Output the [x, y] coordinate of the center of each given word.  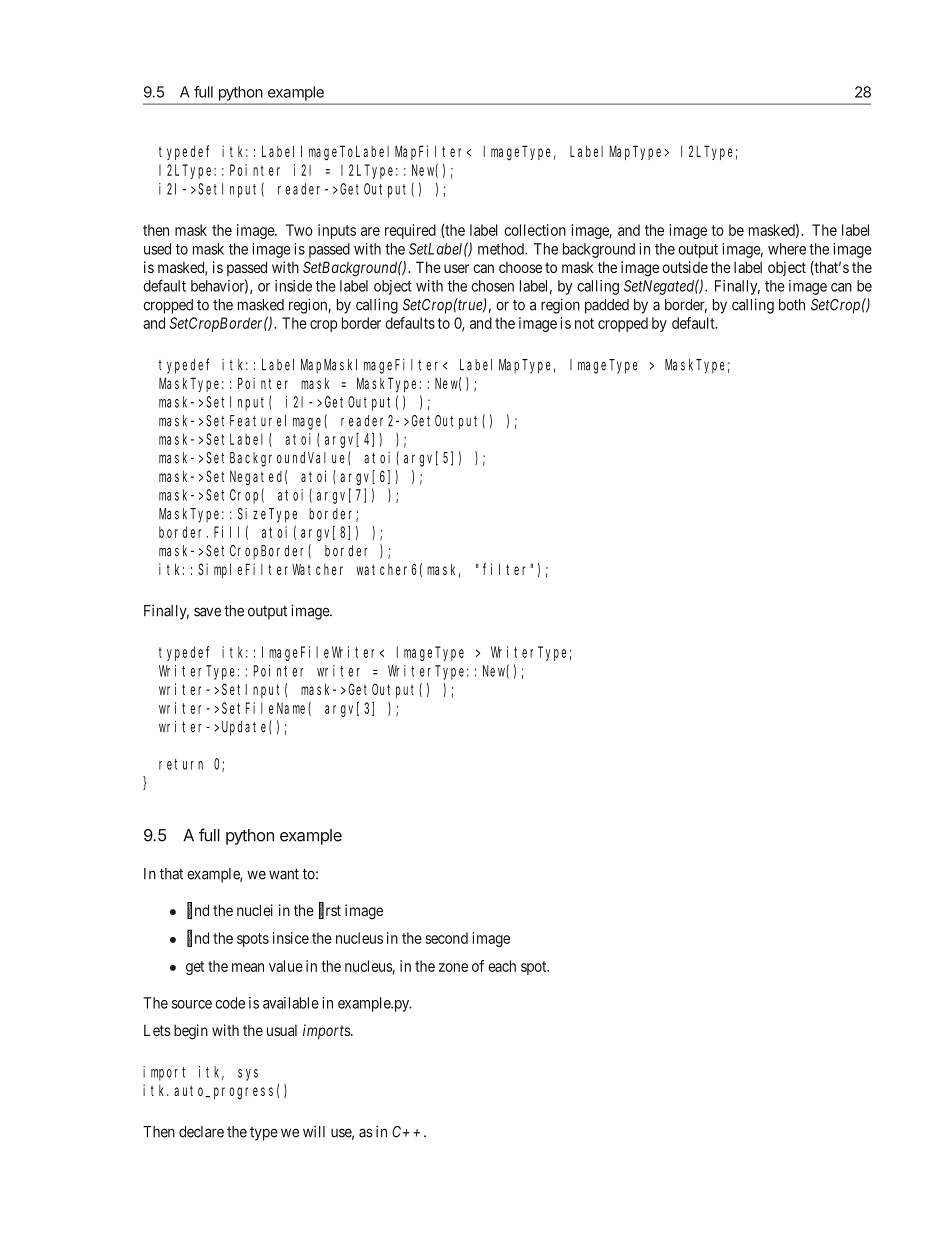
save [207, 612]
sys [248, 1075]
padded [607, 306]
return [181, 764]
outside [685, 267]
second [446, 938]
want [284, 874]
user [456, 268]
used [157, 249]
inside [293, 286]
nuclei [255, 910]
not [584, 323]
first [330, 911]
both [792, 305]
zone [453, 967]
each [502, 966]
